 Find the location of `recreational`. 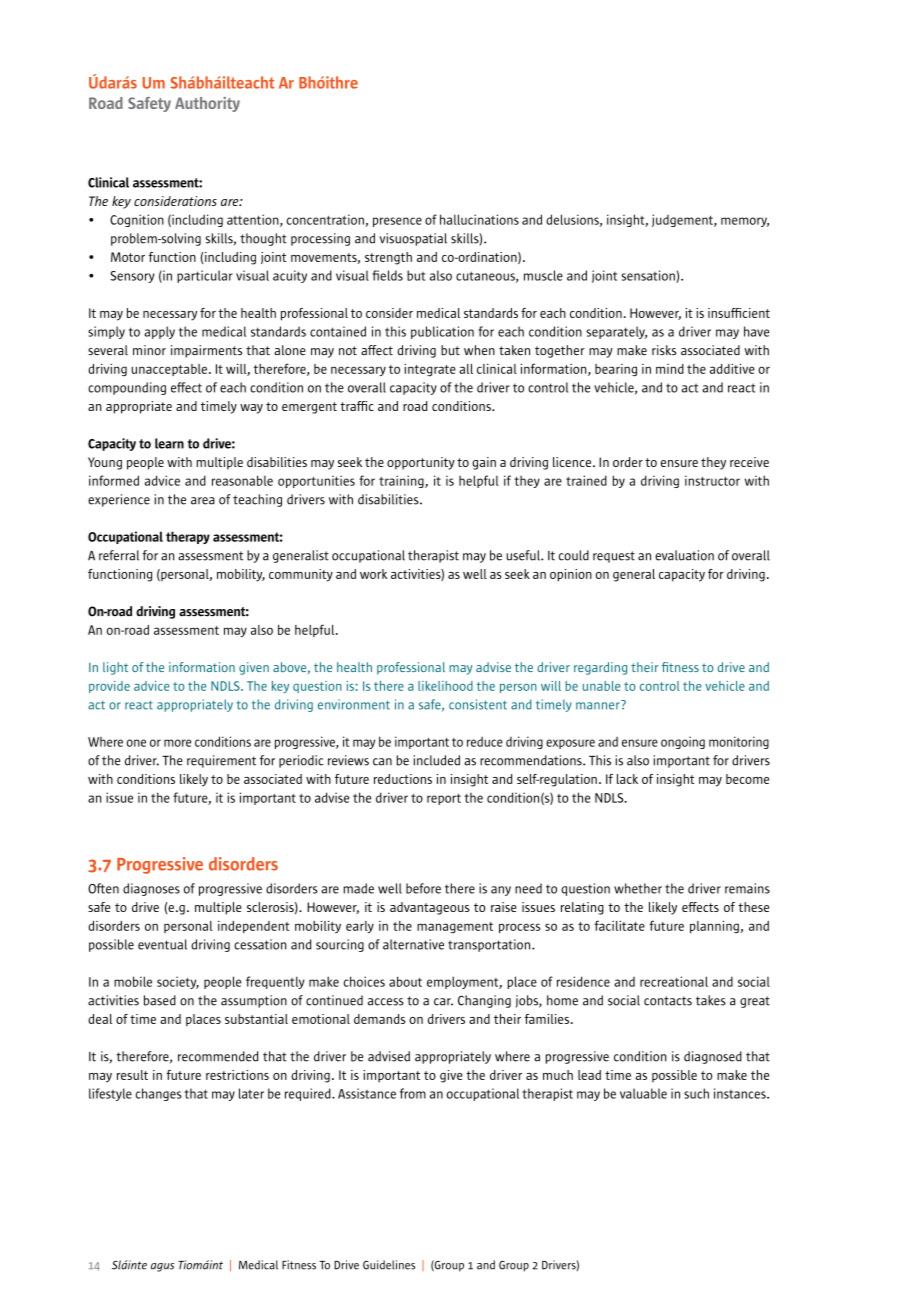

recreational is located at coordinates (674, 981).
